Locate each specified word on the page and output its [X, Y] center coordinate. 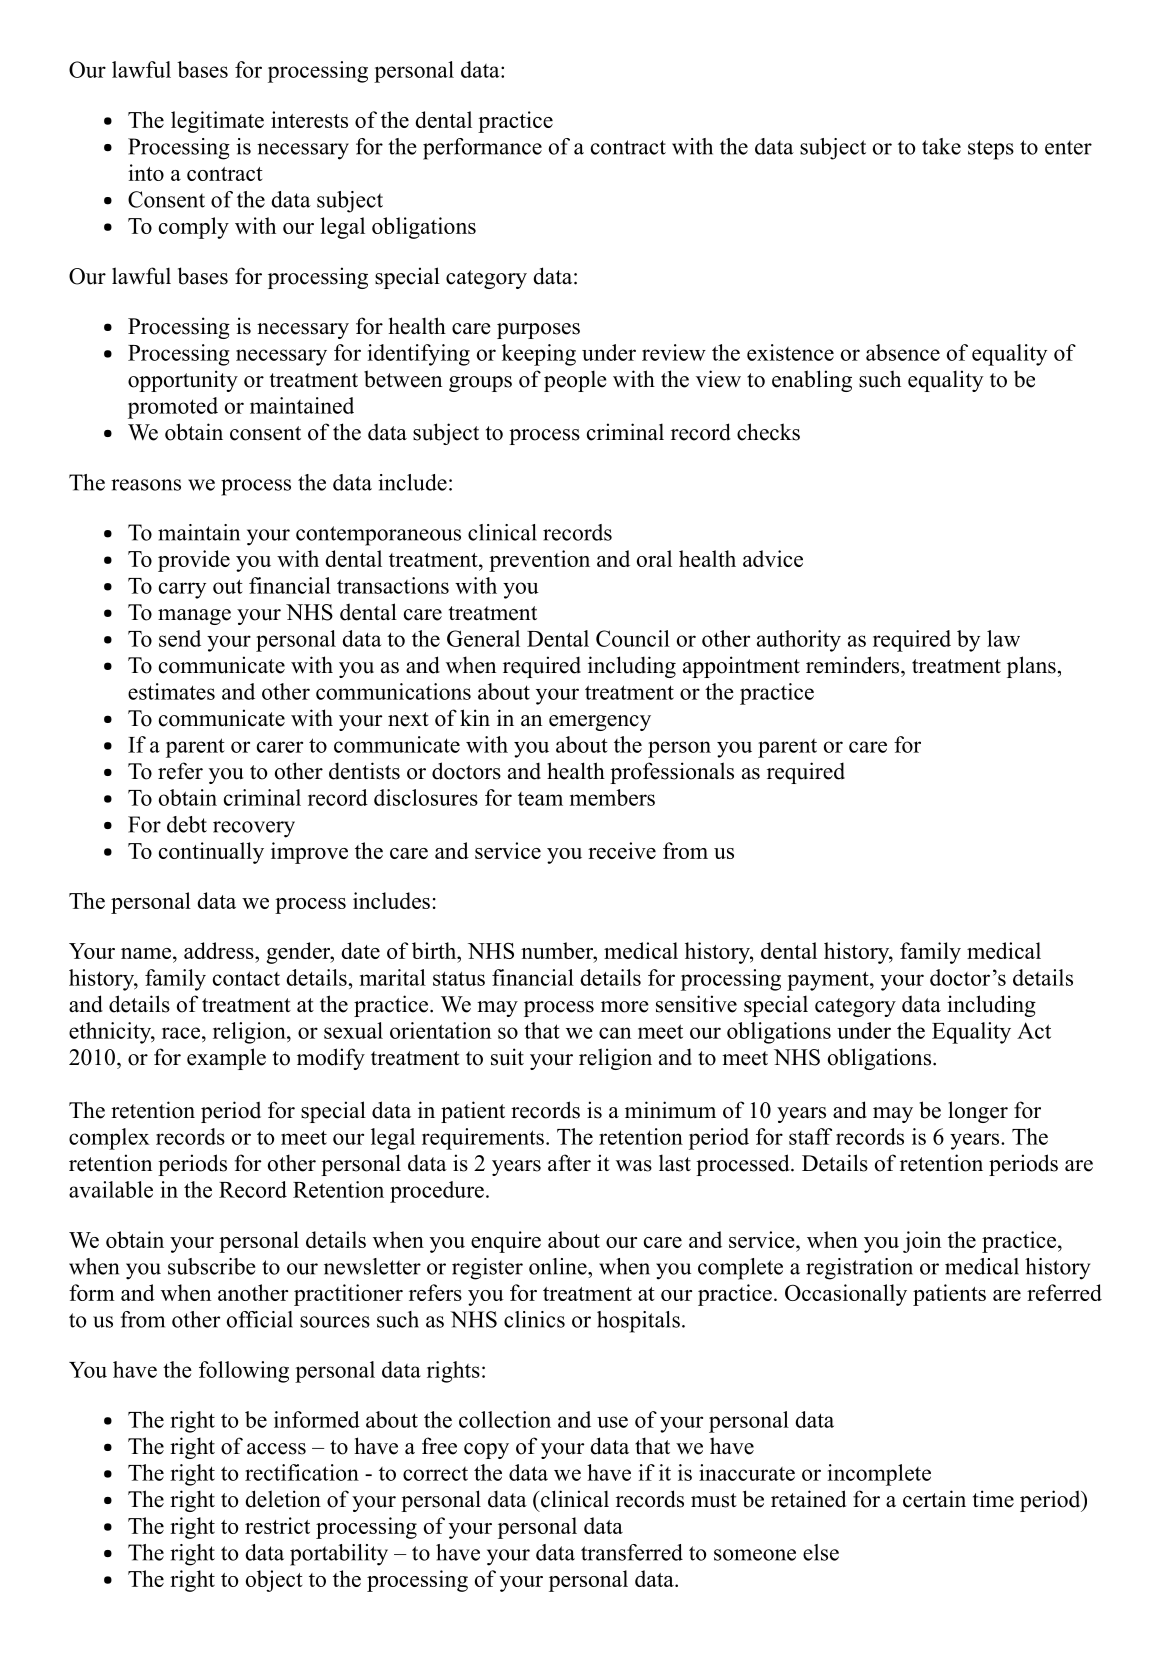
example [226, 1059]
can [615, 1033]
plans [1031, 667]
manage [194, 617]
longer [978, 1112]
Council [633, 638]
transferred [632, 1552]
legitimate [217, 122]
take [941, 146]
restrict [277, 1525]
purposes [538, 331]
